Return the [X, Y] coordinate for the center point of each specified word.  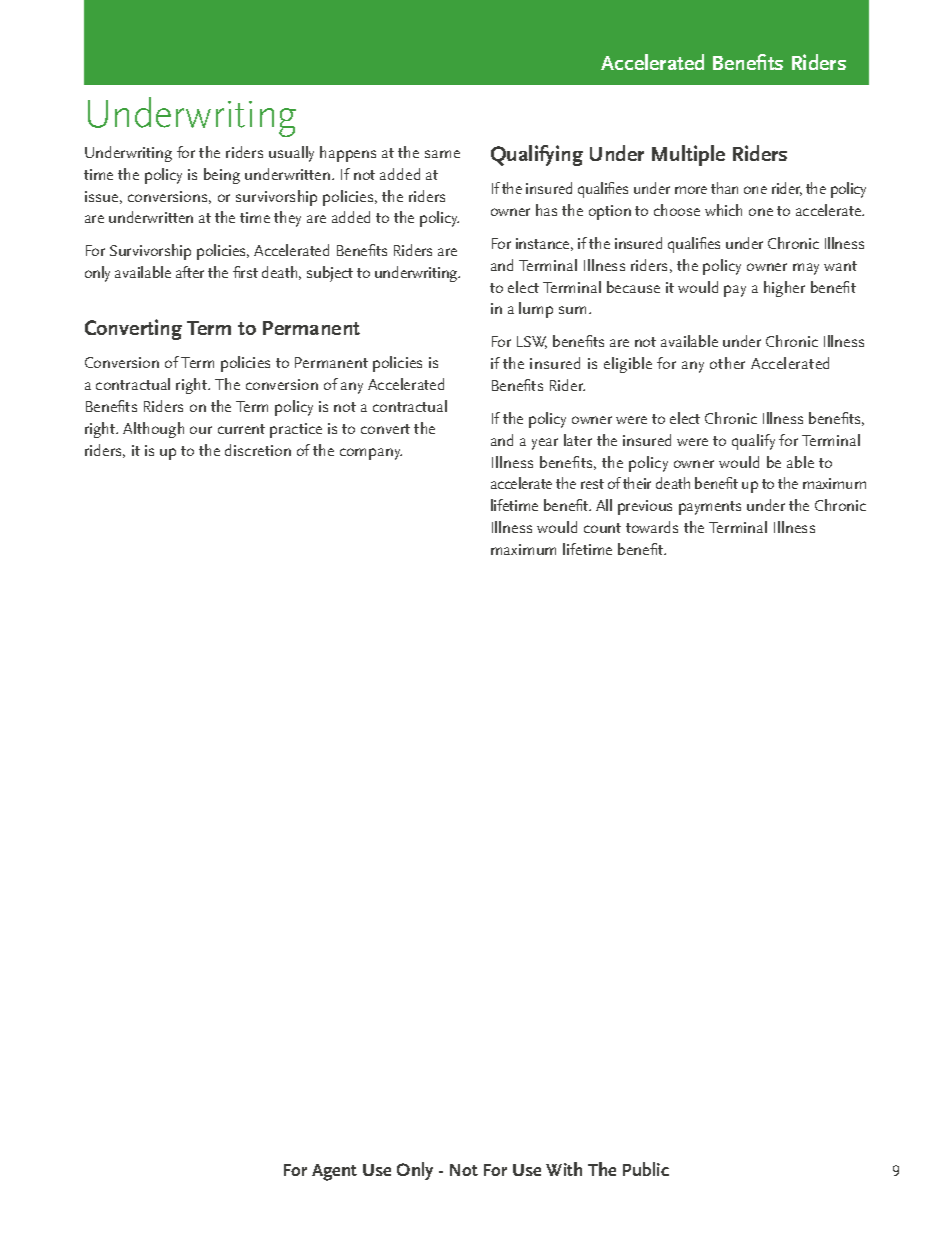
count [602, 528]
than [724, 188]
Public [646, 1169]
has [546, 210]
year [545, 444]
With [564, 1169]
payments [710, 508]
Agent [334, 1172]
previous [645, 507]
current [241, 429]
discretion [258, 450]
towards [652, 527]
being [222, 176]
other [727, 363]
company [371, 454]
